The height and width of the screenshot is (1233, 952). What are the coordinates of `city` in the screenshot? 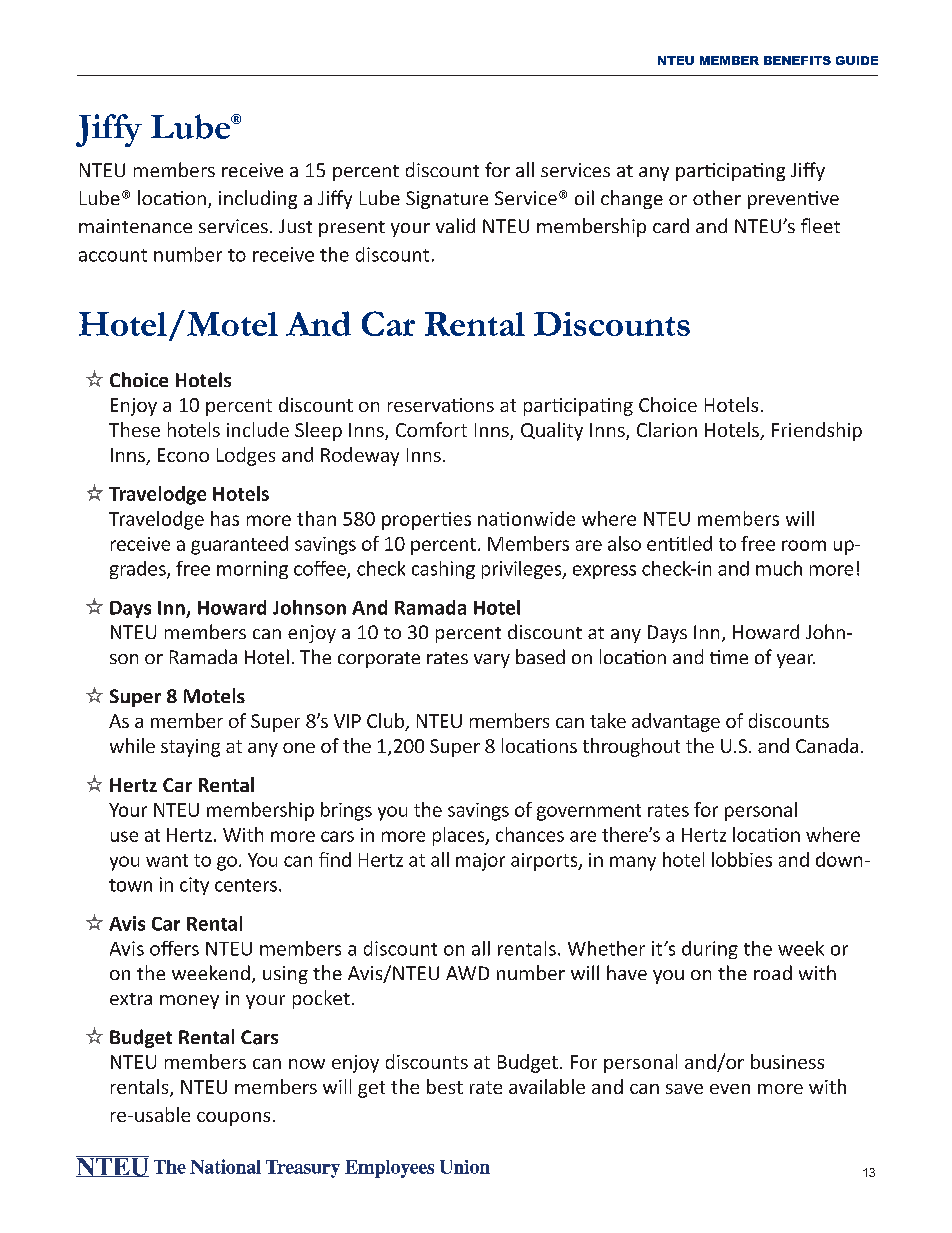 It's located at (194, 886).
